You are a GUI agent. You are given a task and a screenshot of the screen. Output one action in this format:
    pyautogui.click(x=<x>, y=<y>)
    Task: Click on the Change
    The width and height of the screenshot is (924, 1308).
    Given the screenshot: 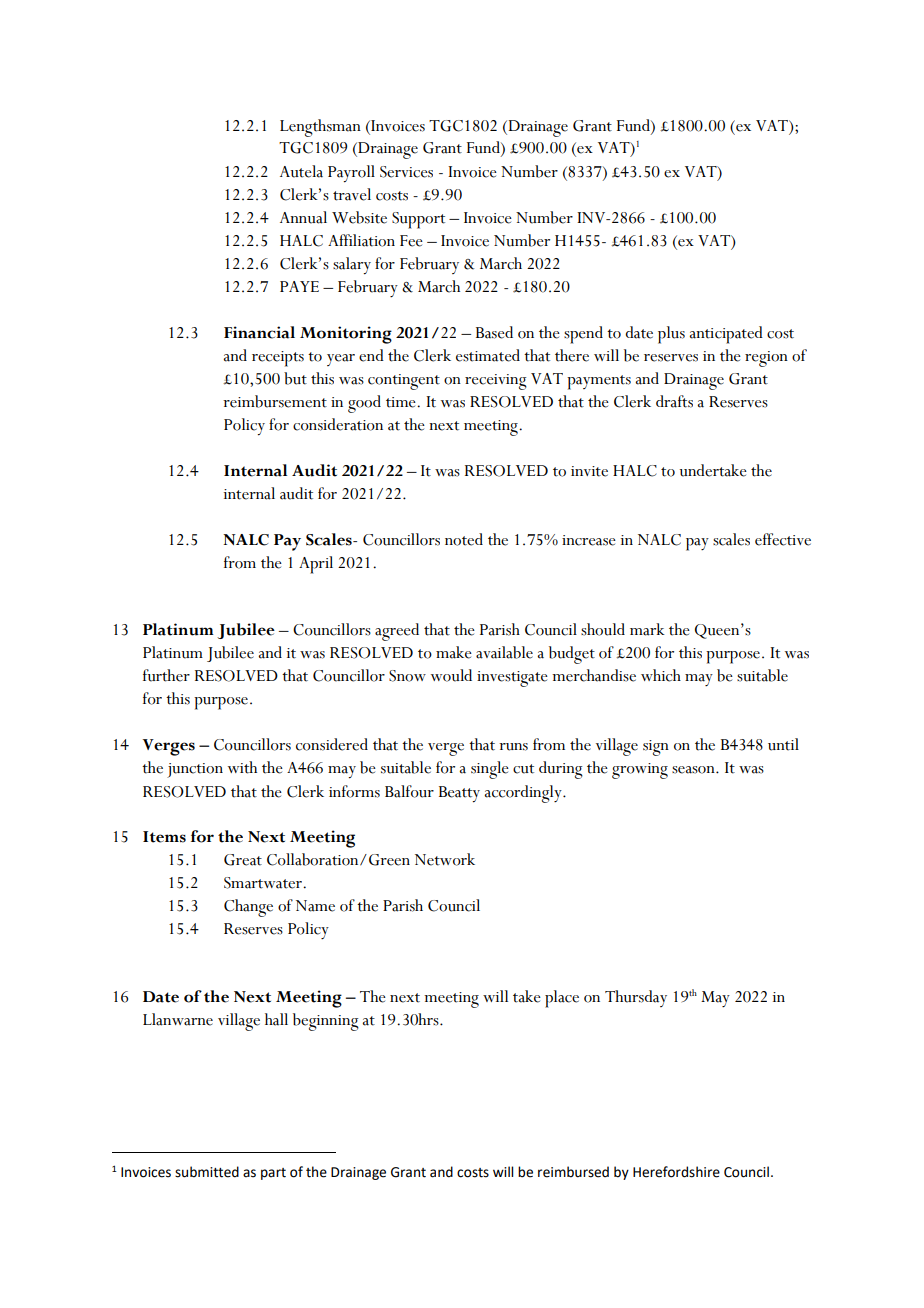 What is the action you would take?
    pyautogui.click(x=248, y=908)
